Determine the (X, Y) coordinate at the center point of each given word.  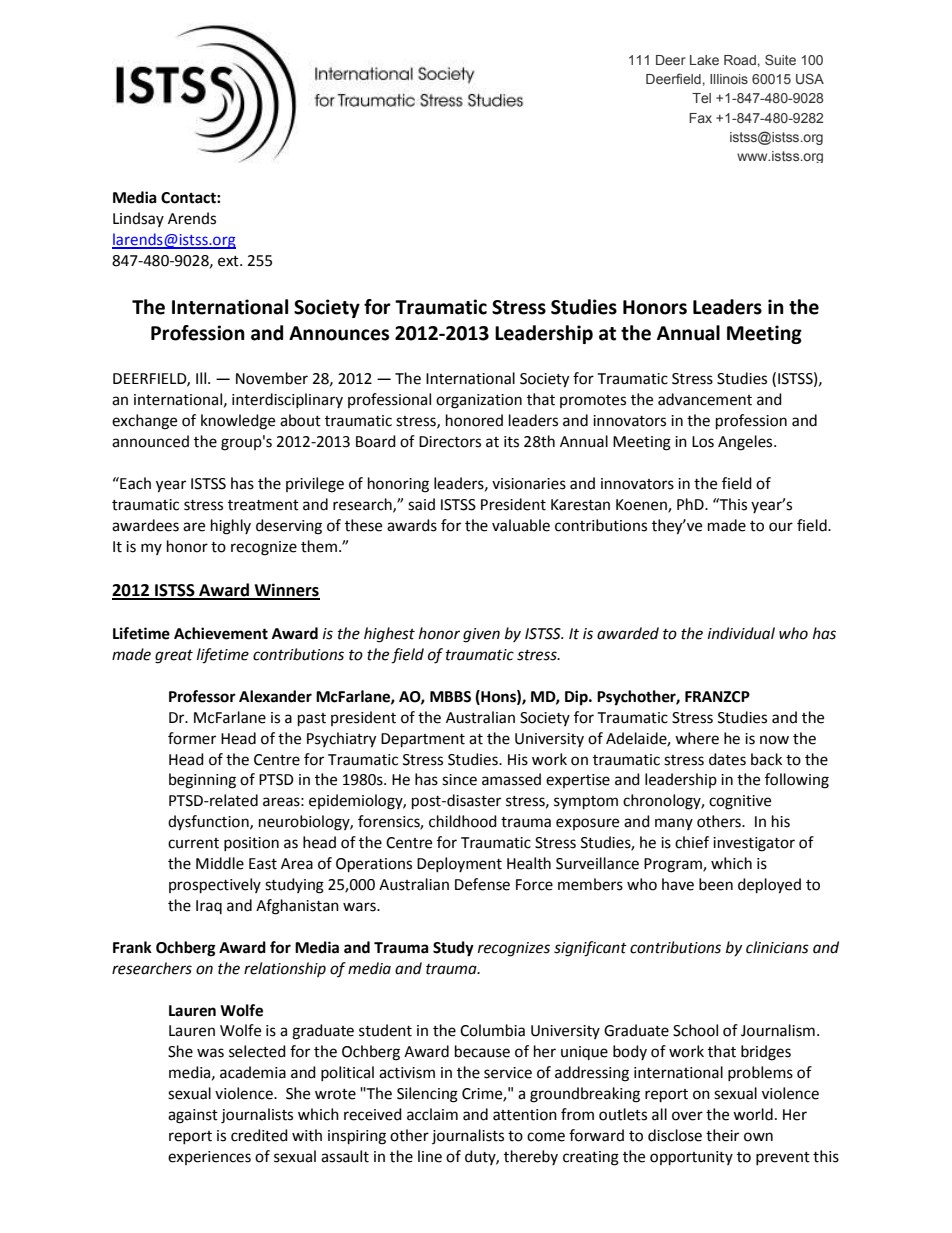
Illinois (729, 79)
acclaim (432, 1114)
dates (727, 759)
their (722, 1135)
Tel (701, 98)
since (459, 780)
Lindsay (138, 219)
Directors (450, 442)
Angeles (746, 443)
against (193, 1116)
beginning (202, 781)
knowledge (238, 422)
